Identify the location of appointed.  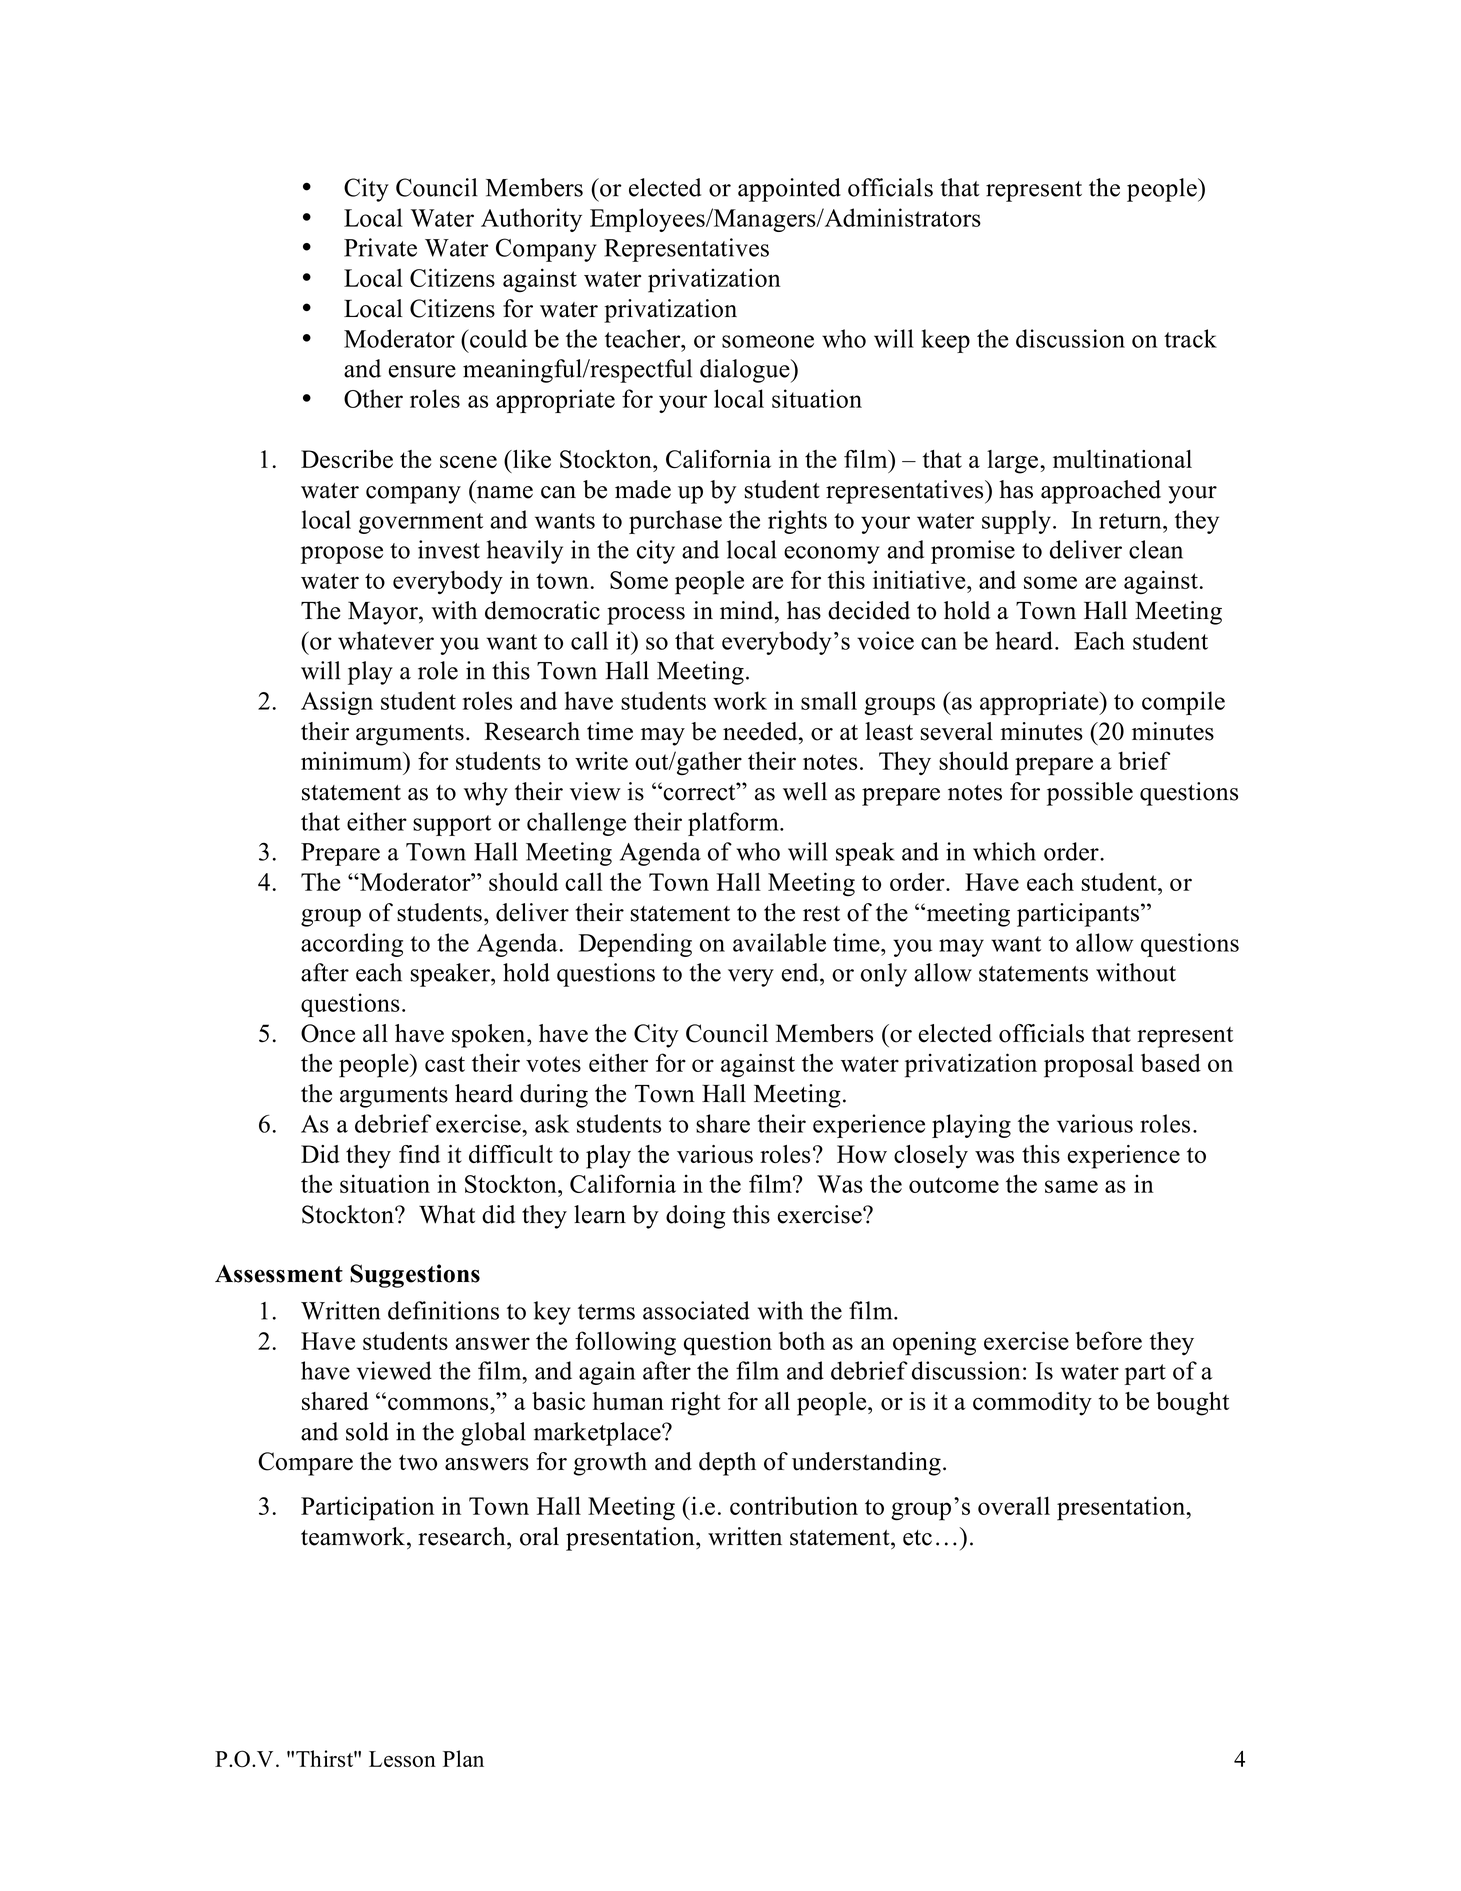
(789, 190).
